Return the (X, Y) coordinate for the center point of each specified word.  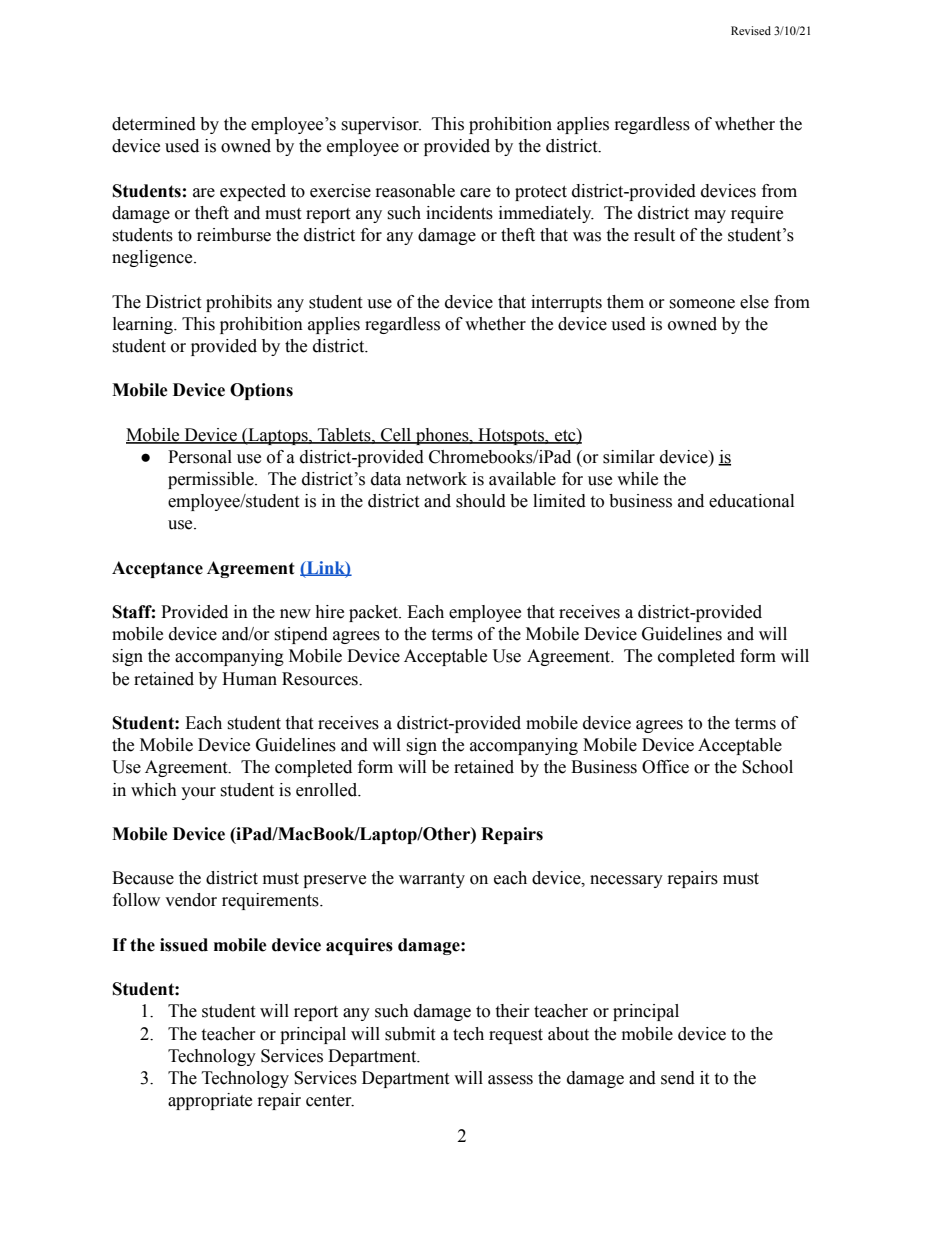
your (198, 793)
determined (154, 124)
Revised (751, 30)
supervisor (381, 125)
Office (665, 767)
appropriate (210, 1101)
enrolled (328, 790)
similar (629, 457)
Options (261, 391)
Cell (396, 435)
